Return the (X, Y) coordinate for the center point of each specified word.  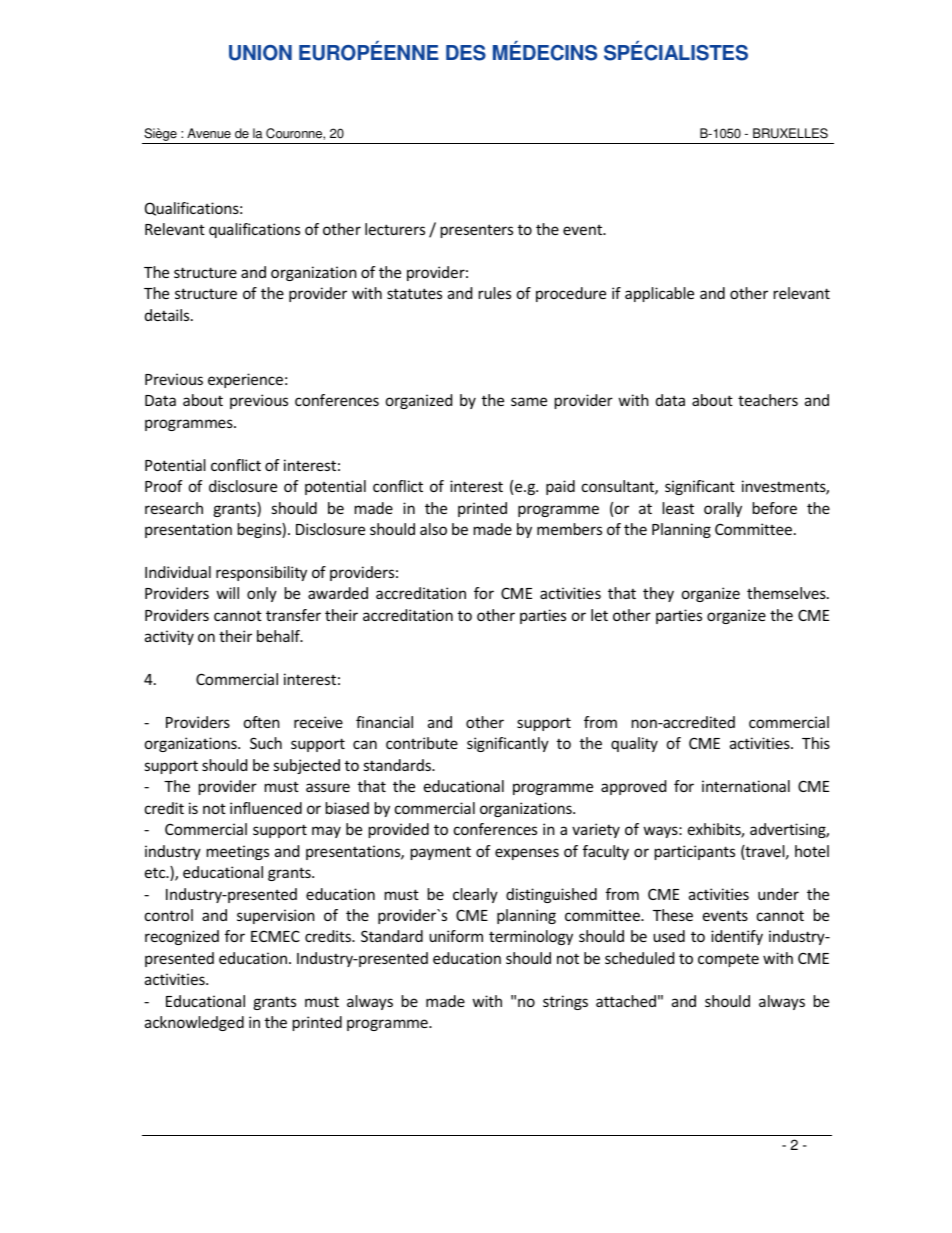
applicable (659, 294)
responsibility (261, 573)
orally (723, 509)
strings (565, 1002)
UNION (260, 53)
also (433, 529)
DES (466, 53)
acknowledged (194, 1023)
